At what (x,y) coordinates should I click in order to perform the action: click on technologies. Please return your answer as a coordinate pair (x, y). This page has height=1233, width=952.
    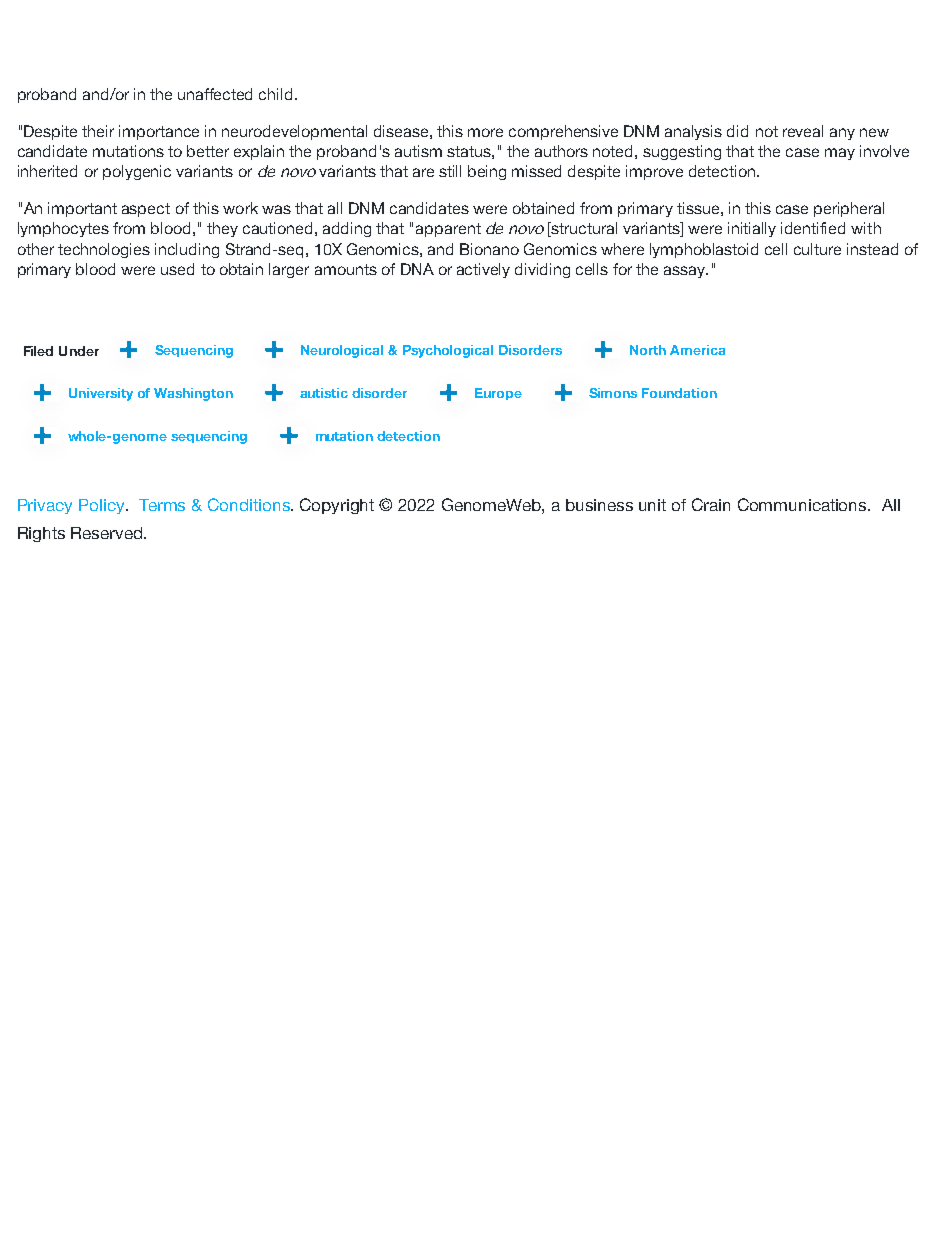
    Looking at the image, I should click on (104, 250).
